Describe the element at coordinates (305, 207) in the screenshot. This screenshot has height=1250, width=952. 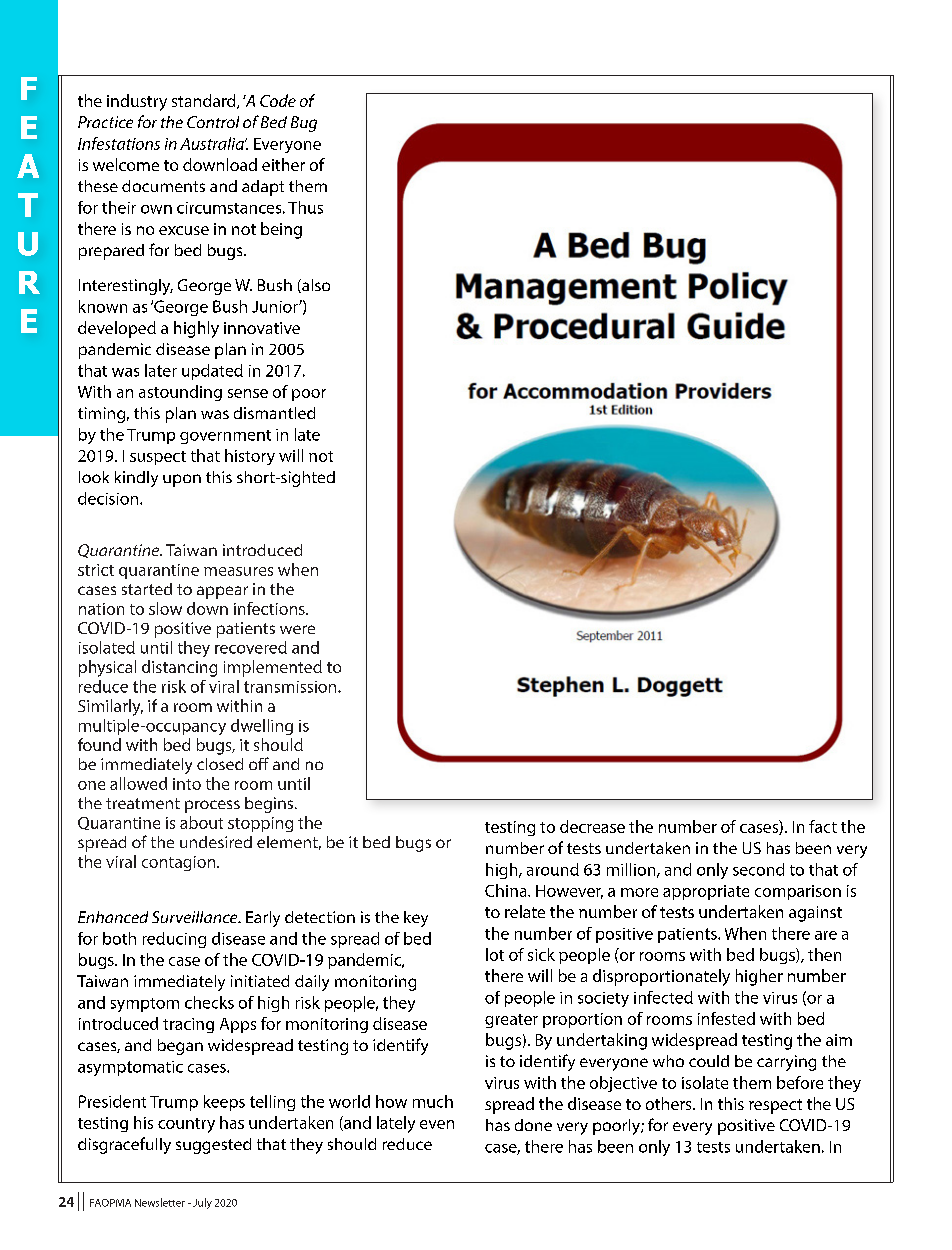
I see `Thus` at that location.
